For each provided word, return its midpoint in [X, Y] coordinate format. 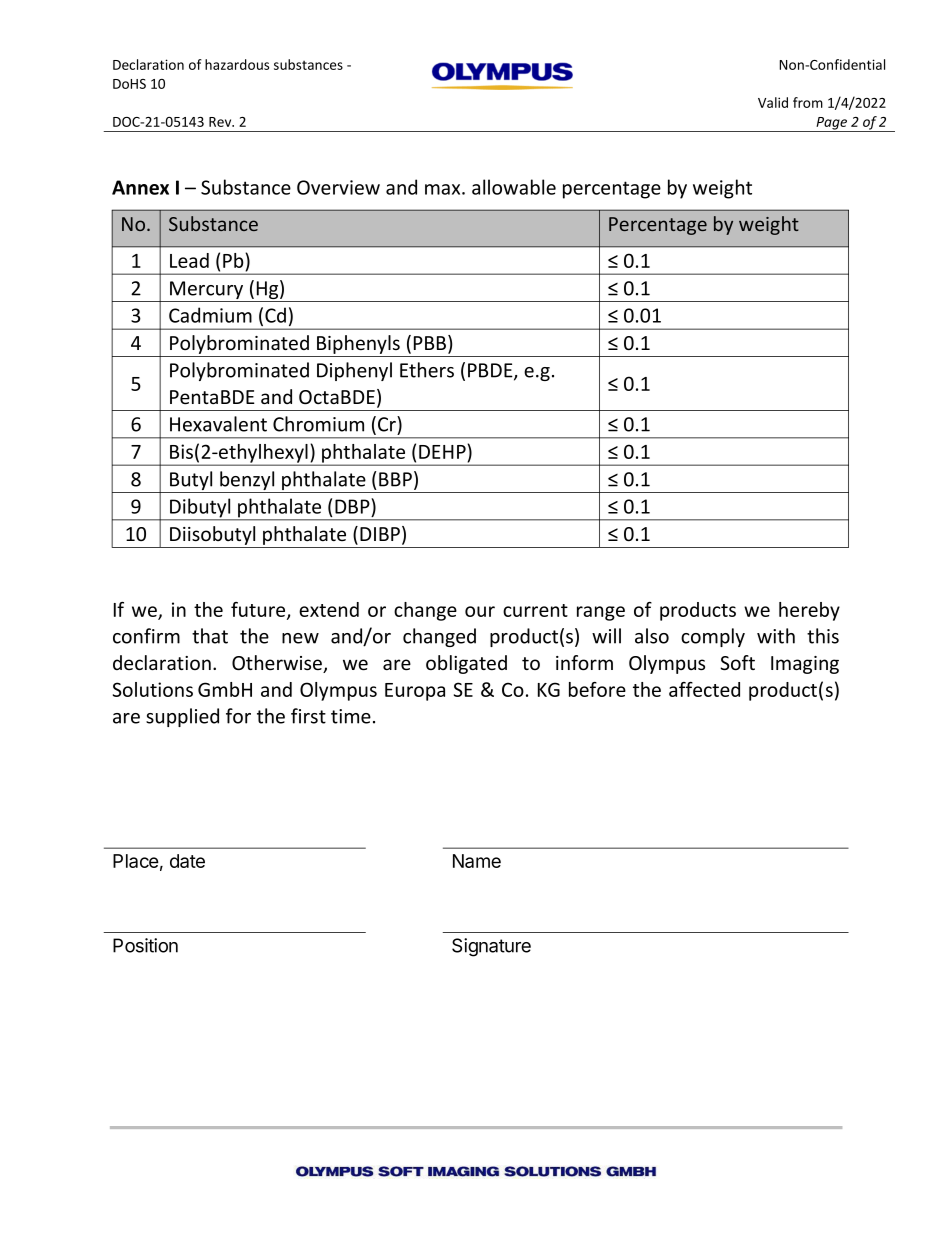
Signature [491, 947]
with [776, 636]
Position [145, 945]
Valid [773, 102]
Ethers [427, 370]
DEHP [443, 451]
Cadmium [210, 315]
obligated [466, 664]
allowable [514, 187]
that [210, 636]
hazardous [237, 64]
